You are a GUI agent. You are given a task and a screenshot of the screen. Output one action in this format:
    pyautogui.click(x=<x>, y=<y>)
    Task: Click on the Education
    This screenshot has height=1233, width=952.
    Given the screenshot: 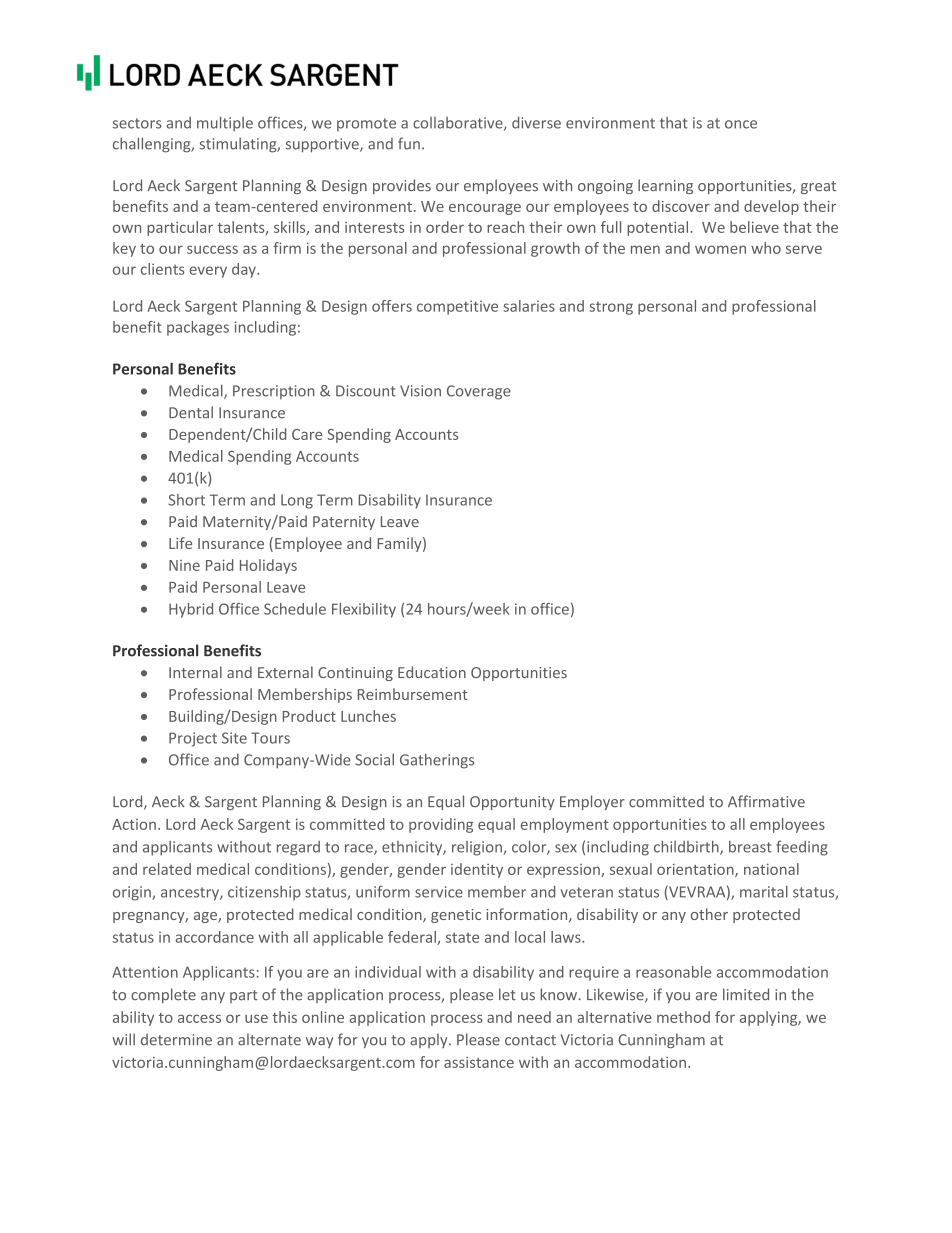 What is the action you would take?
    pyautogui.click(x=432, y=672)
